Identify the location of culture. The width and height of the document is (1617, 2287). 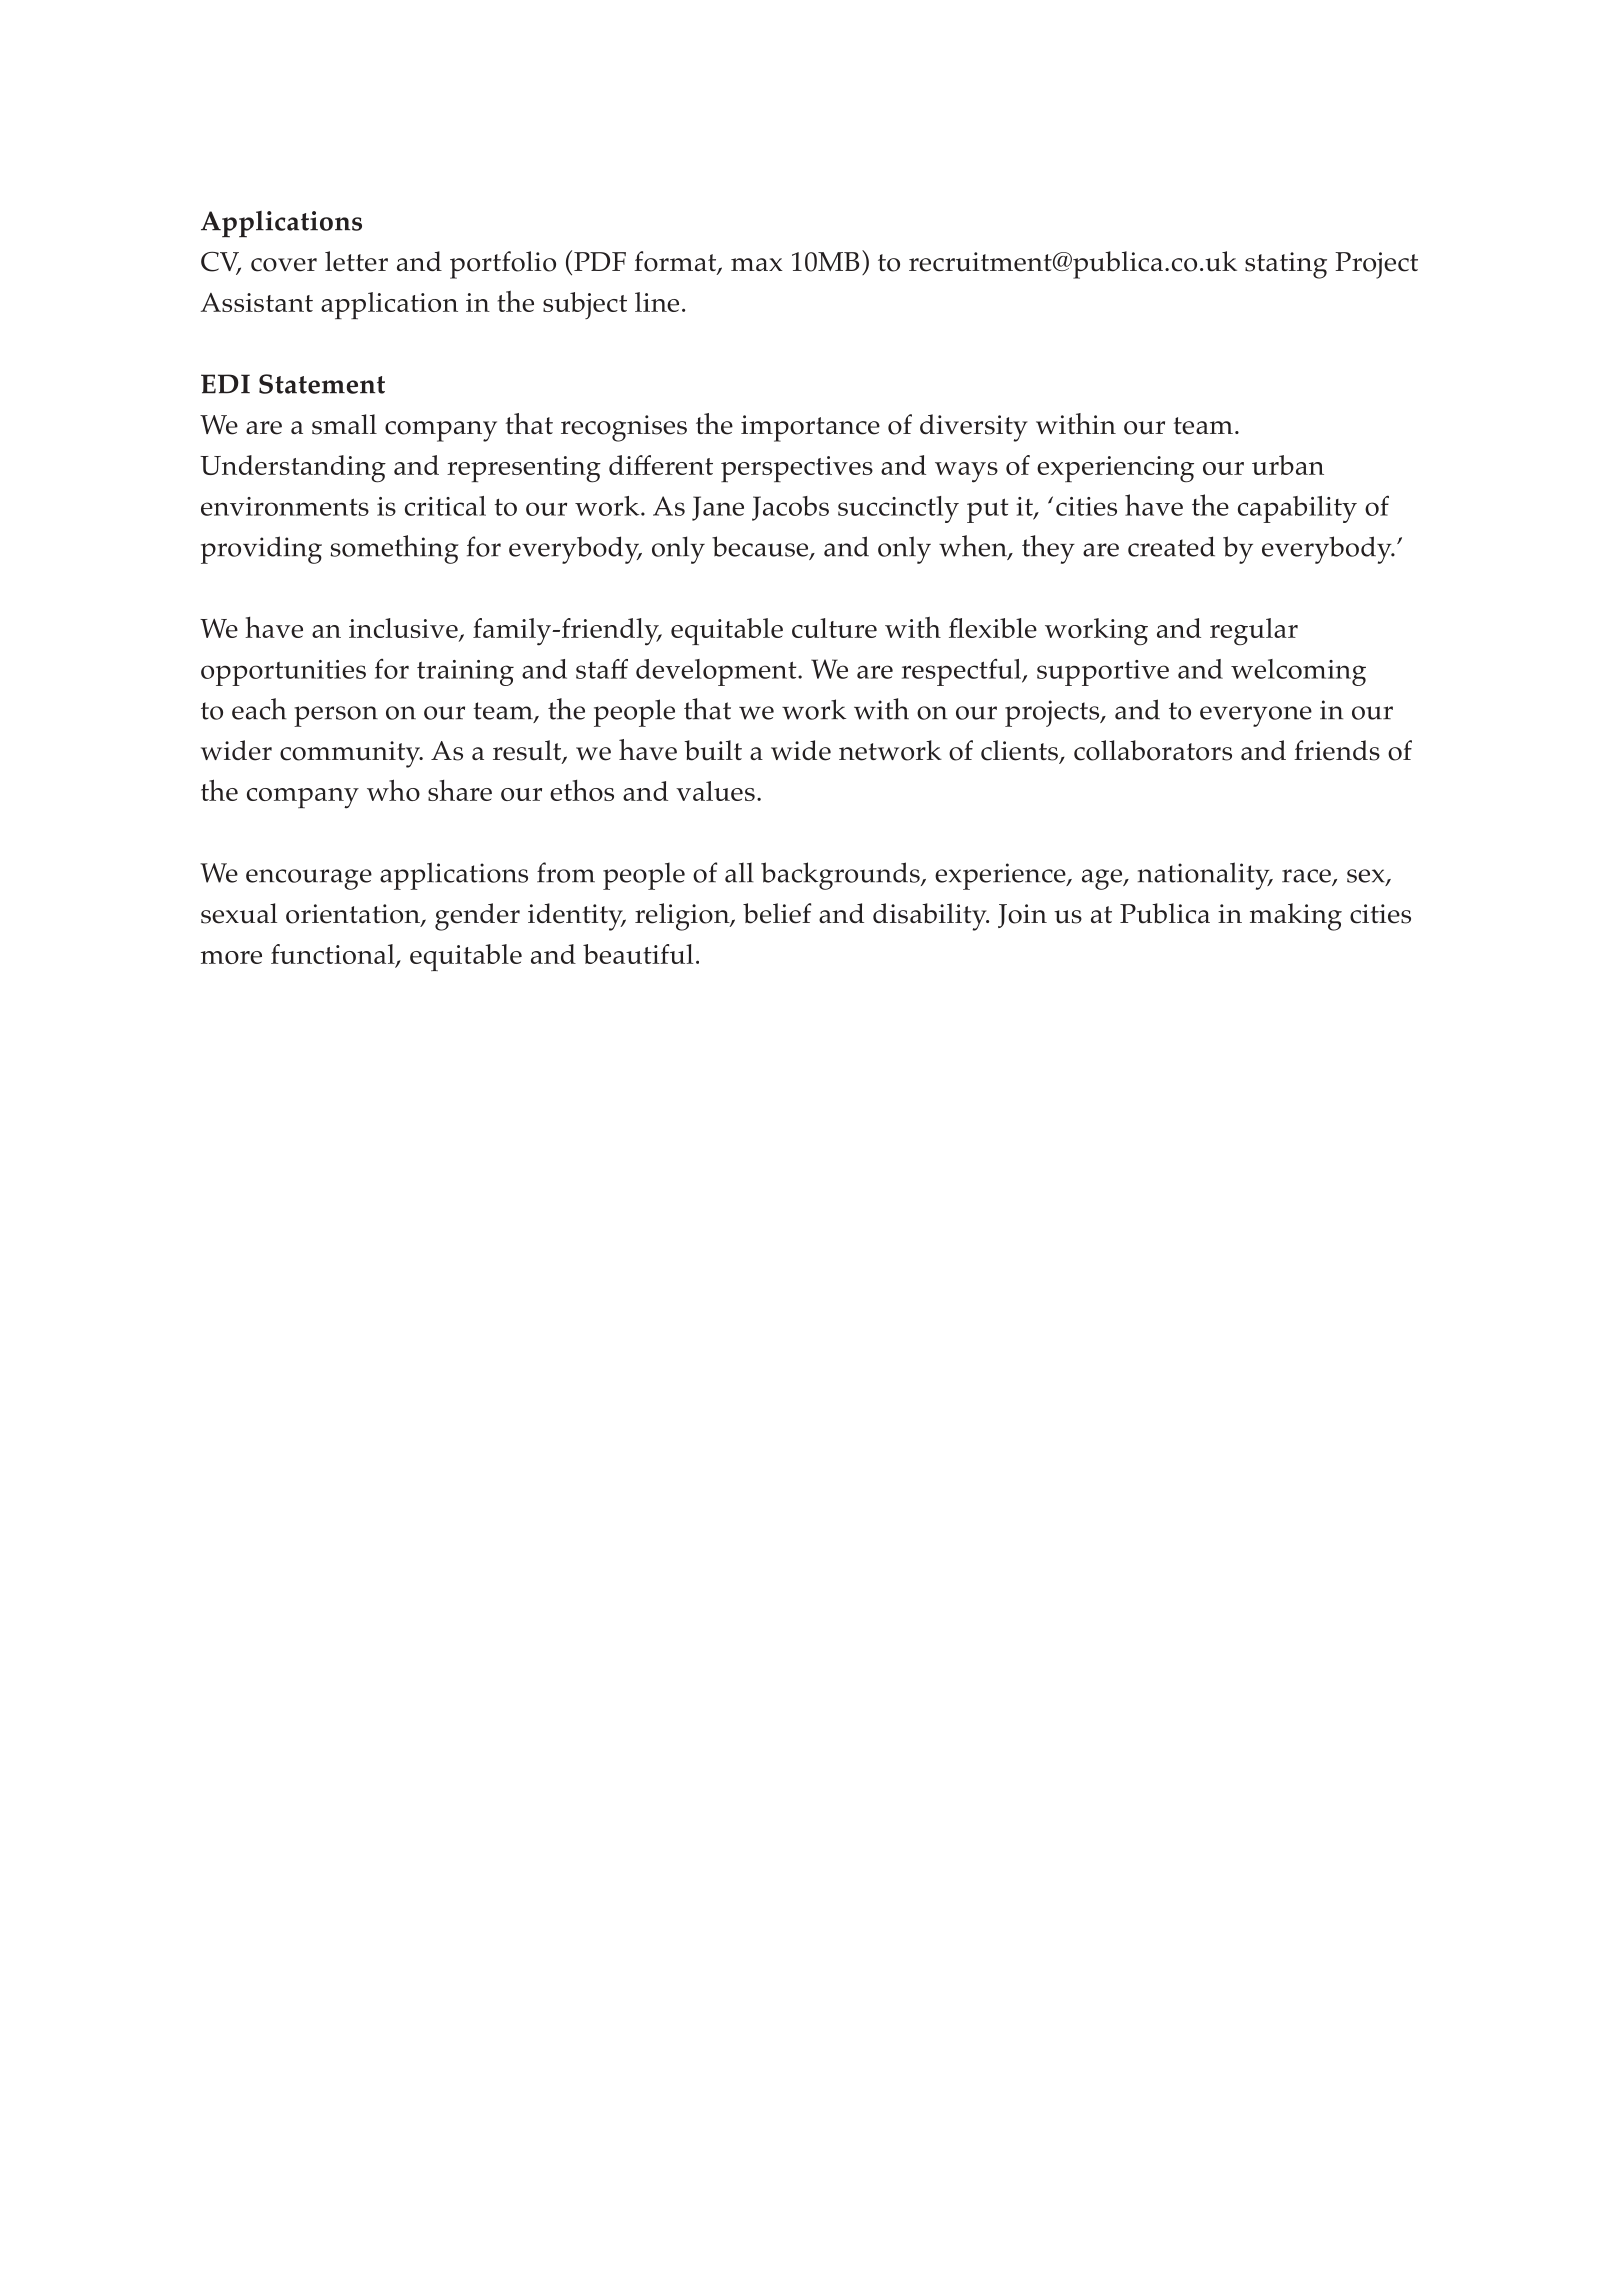
(834, 628).
